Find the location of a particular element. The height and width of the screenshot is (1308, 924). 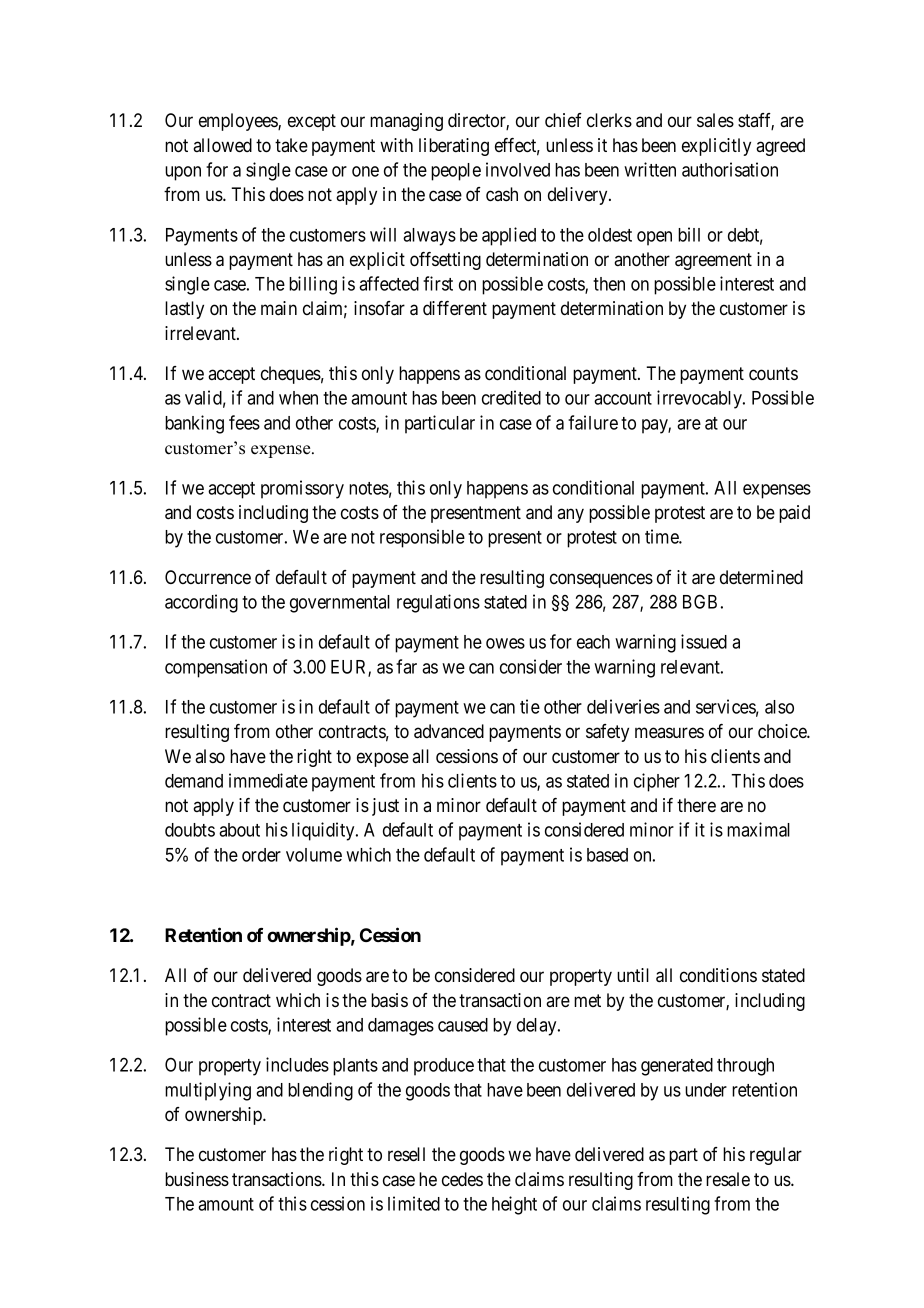

responsible is located at coordinates (422, 538).
